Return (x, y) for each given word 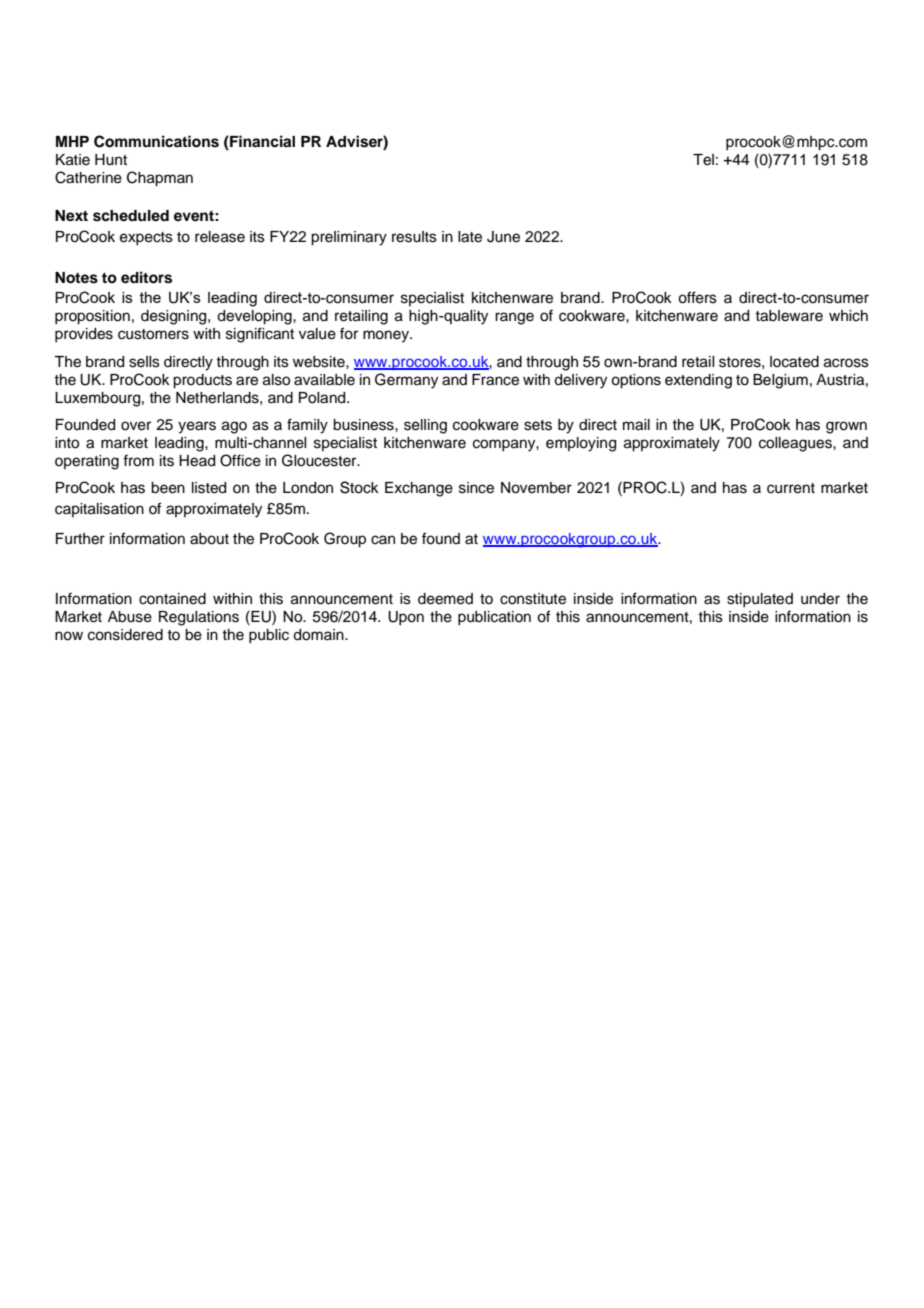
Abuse (130, 617)
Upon (406, 618)
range (514, 318)
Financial (261, 142)
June (503, 237)
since (476, 488)
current (791, 488)
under (820, 599)
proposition (92, 317)
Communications (156, 141)
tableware (789, 316)
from (138, 460)
